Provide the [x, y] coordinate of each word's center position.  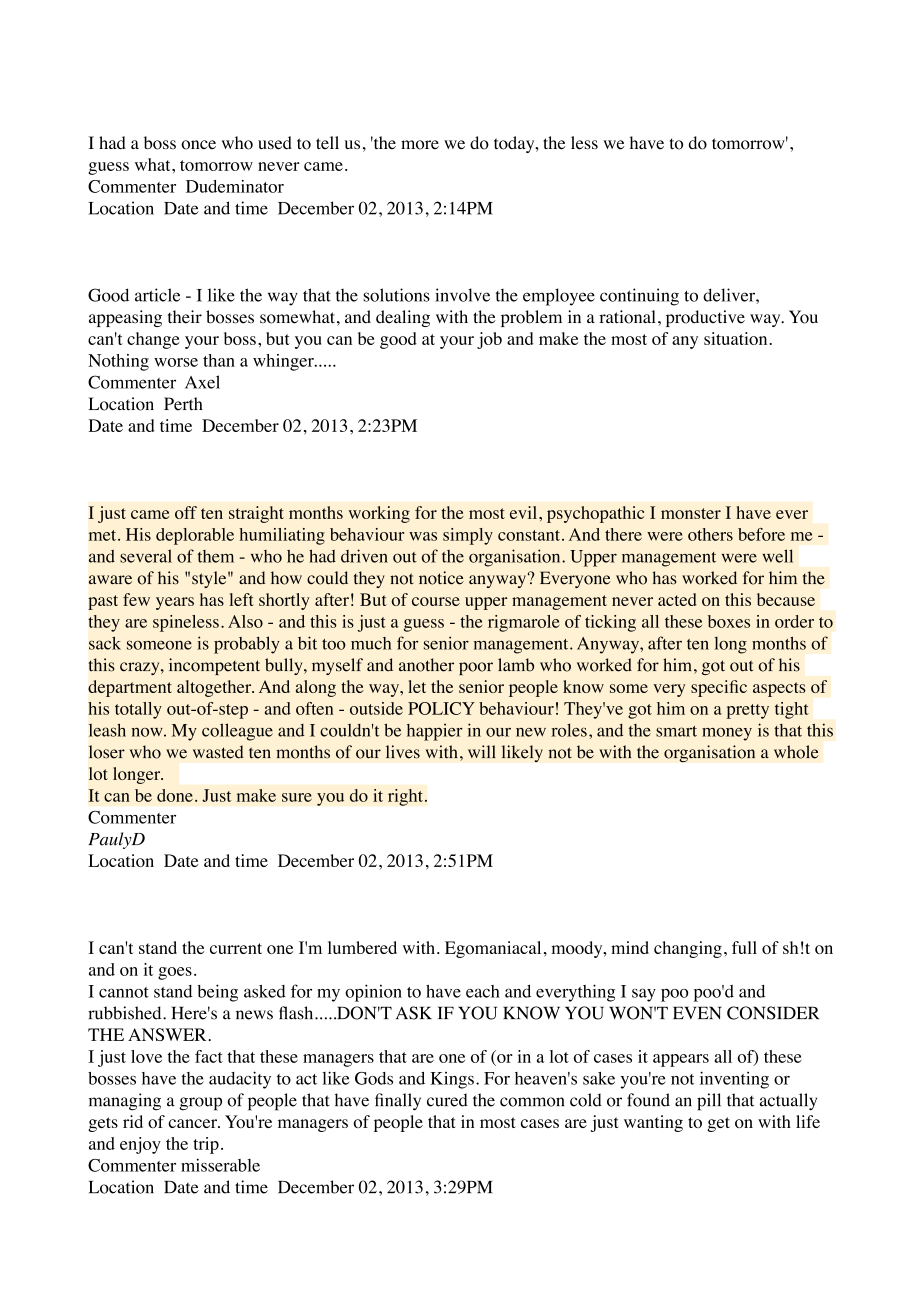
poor [476, 668]
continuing [639, 297]
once [198, 145]
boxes [729, 621]
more [420, 145]
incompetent [214, 666]
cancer [193, 1123]
